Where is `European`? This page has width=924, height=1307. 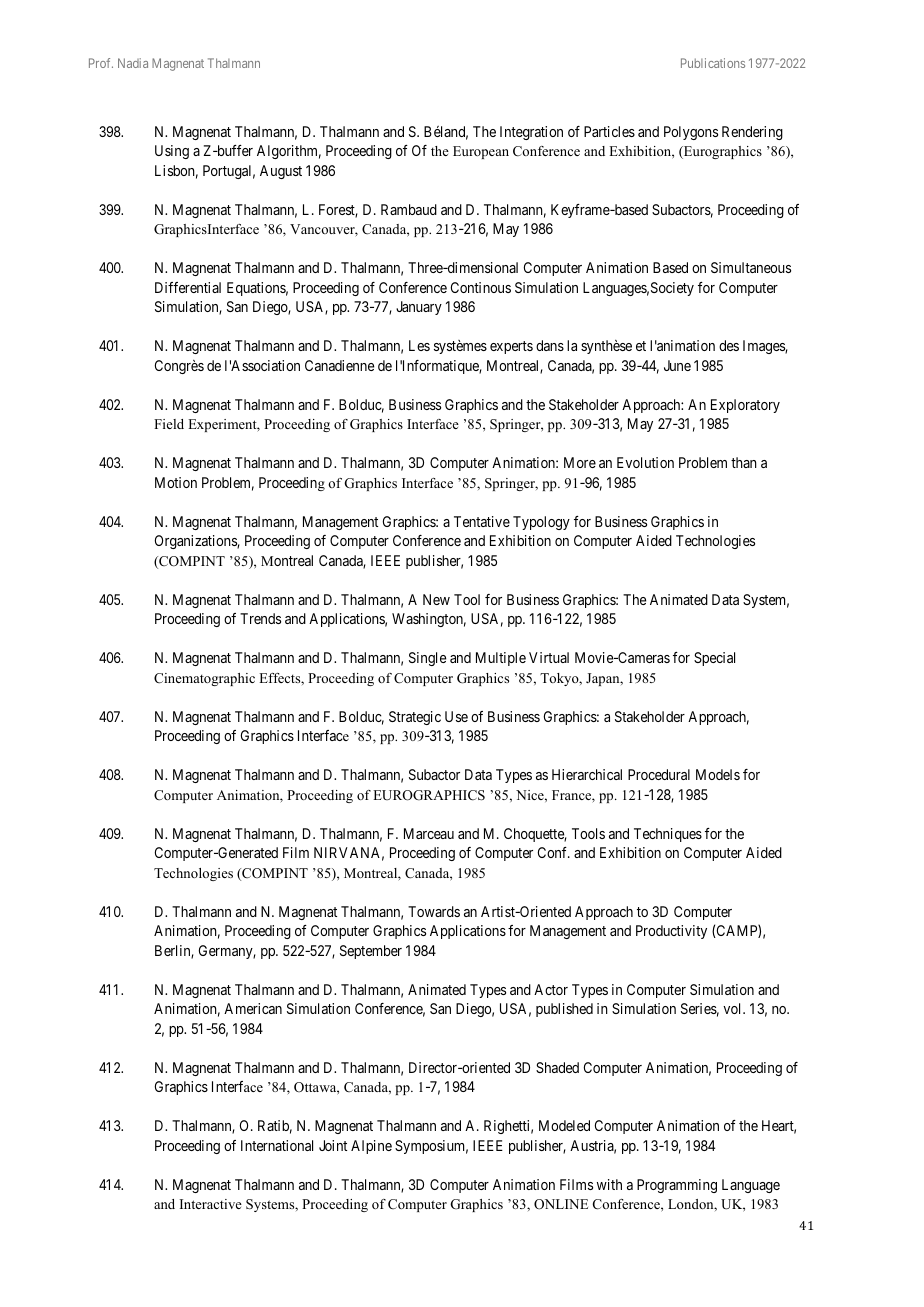 European is located at coordinates (481, 152).
